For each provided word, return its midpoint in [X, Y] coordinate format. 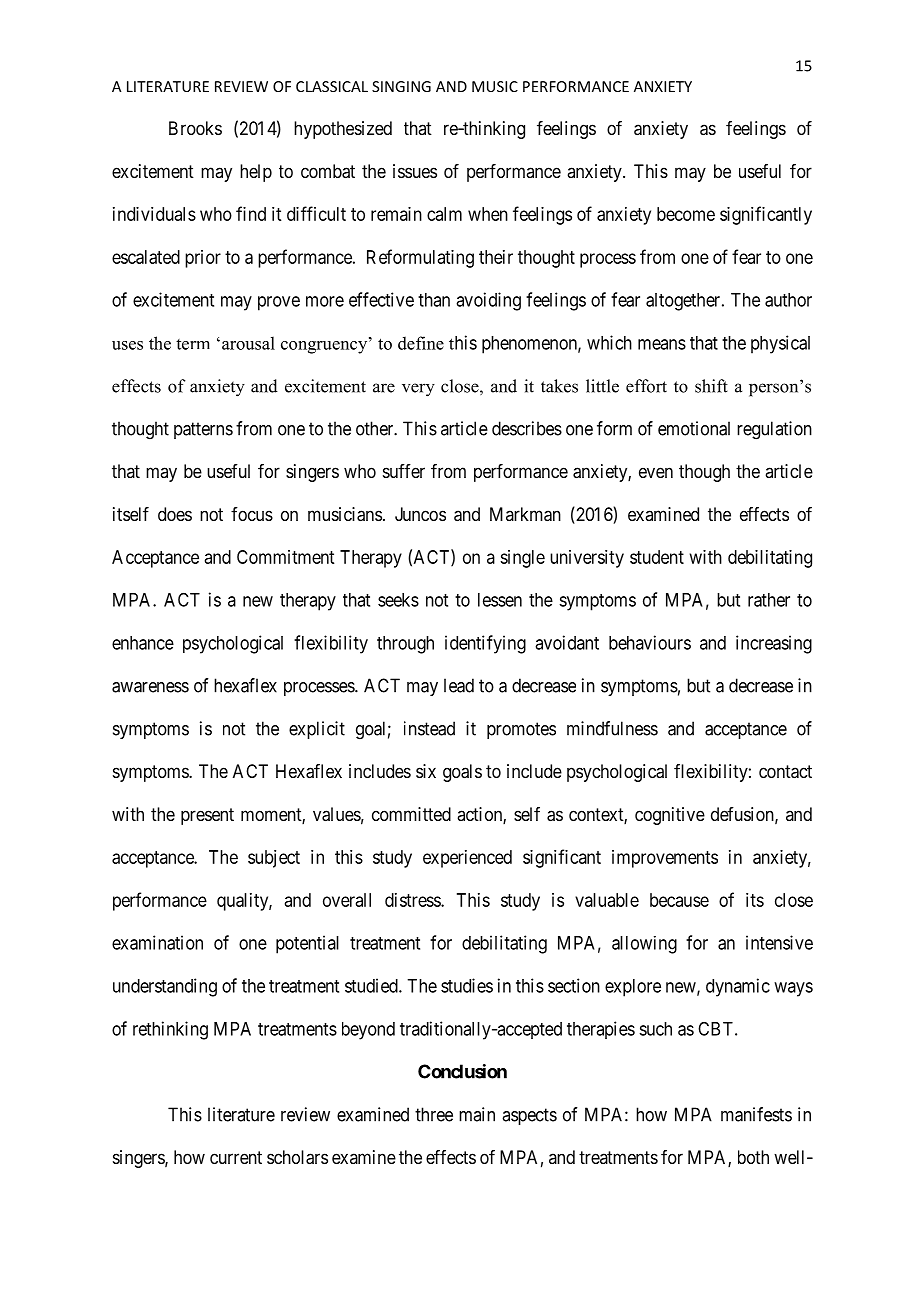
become [686, 214]
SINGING [401, 86]
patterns [203, 430]
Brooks [195, 128]
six [426, 771]
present [207, 816]
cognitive [670, 816]
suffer [404, 471]
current [236, 1157]
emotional [694, 428]
